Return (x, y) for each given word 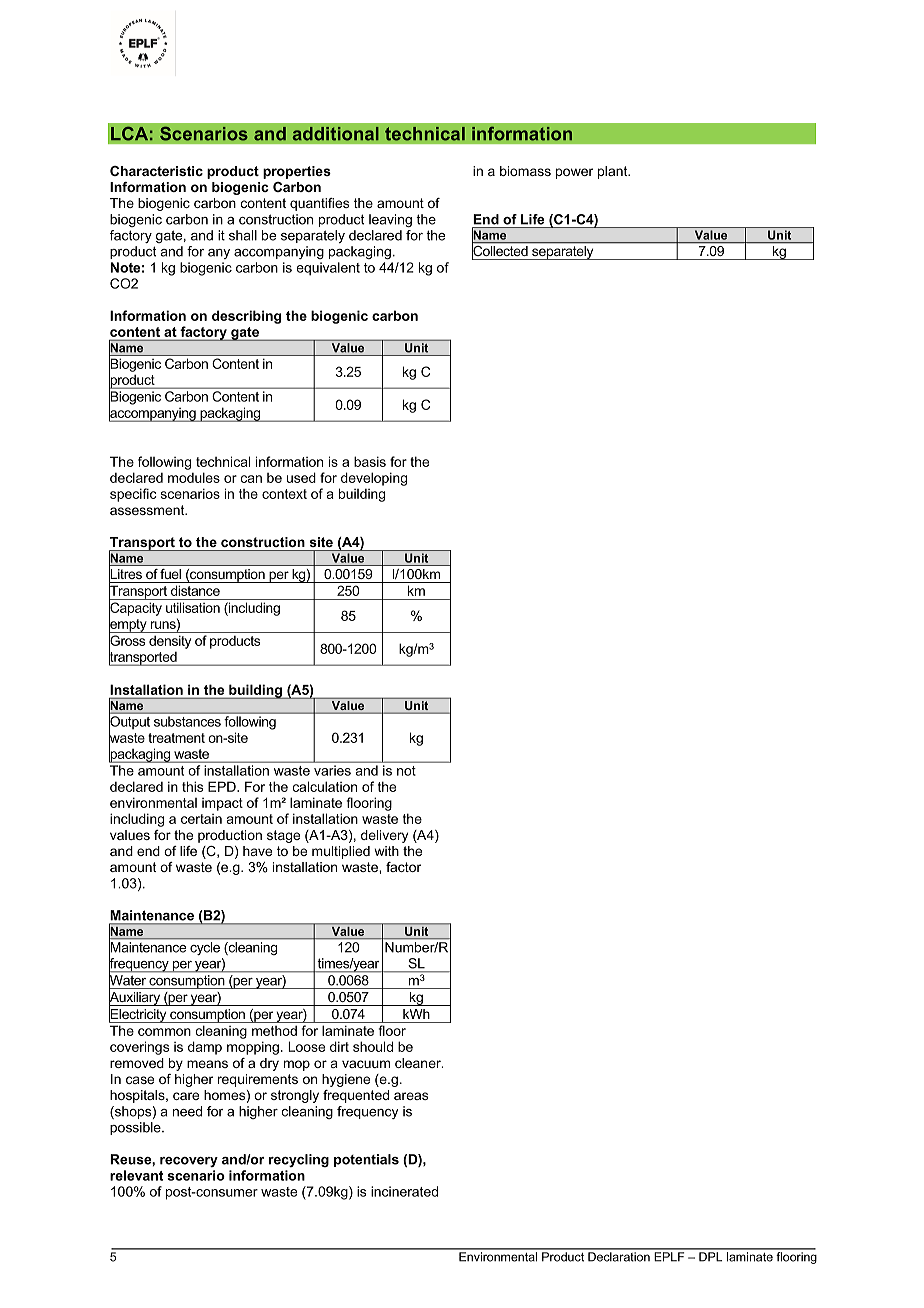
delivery (384, 836)
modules (194, 477)
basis (370, 461)
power (574, 173)
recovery (189, 1162)
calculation (325, 786)
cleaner (419, 1063)
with (386, 851)
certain (201, 819)
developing (374, 479)
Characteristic (156, 171)
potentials (366, 1160)
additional (335, 133)
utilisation (193, 607)
